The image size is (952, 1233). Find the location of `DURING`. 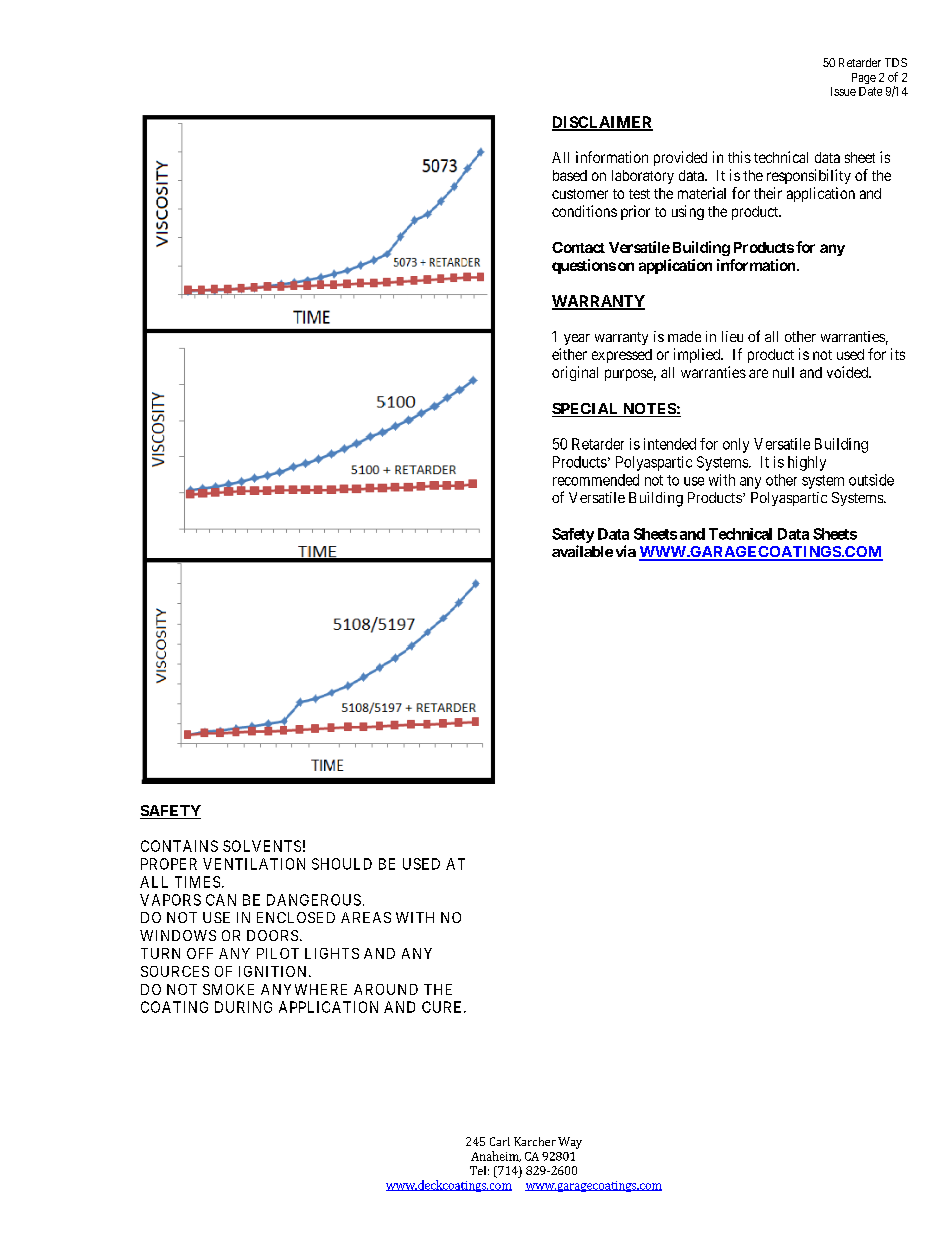

DURING is located at coordinates (243, 1007).
